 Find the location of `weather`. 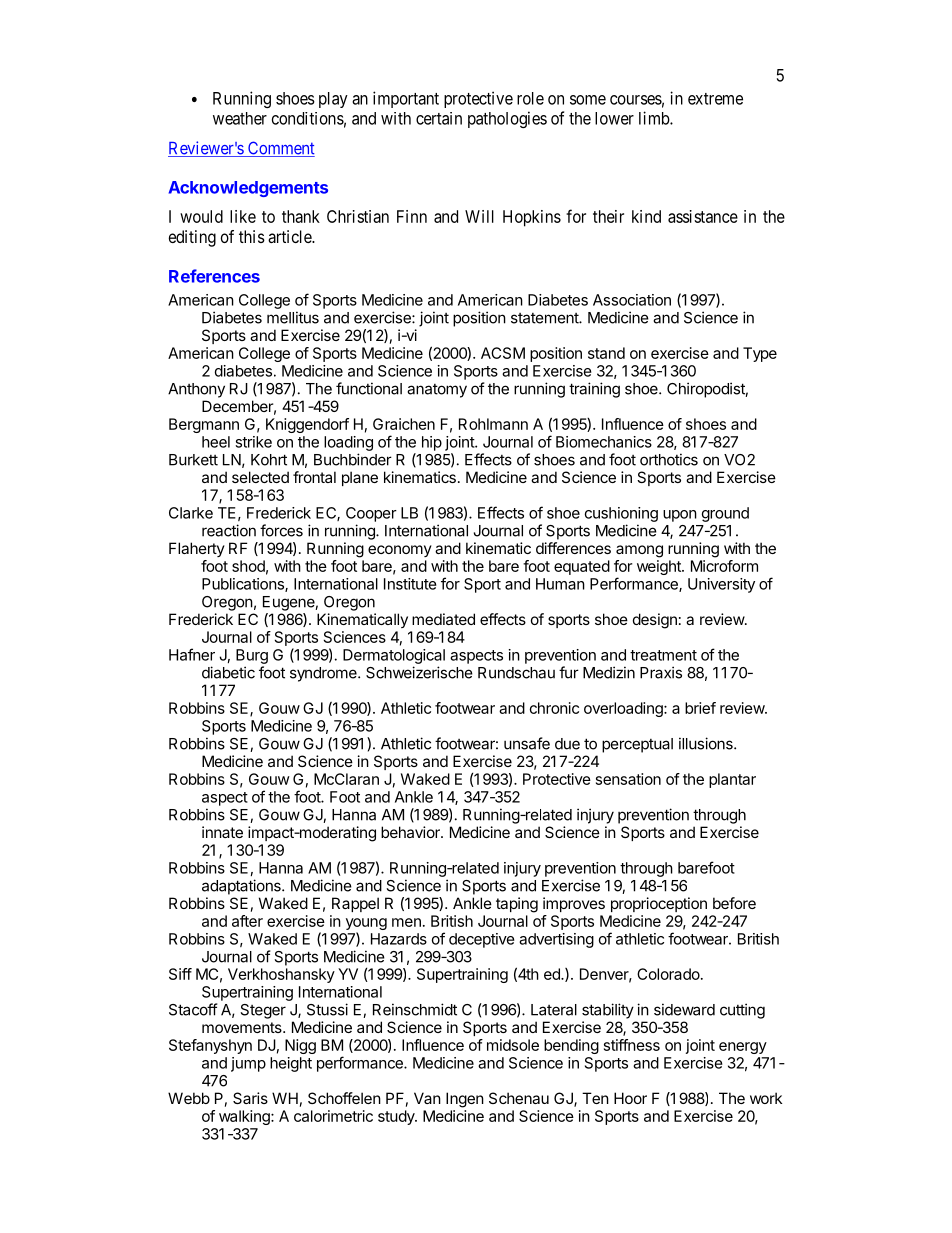

weather is located at coordinates (240, 118).
